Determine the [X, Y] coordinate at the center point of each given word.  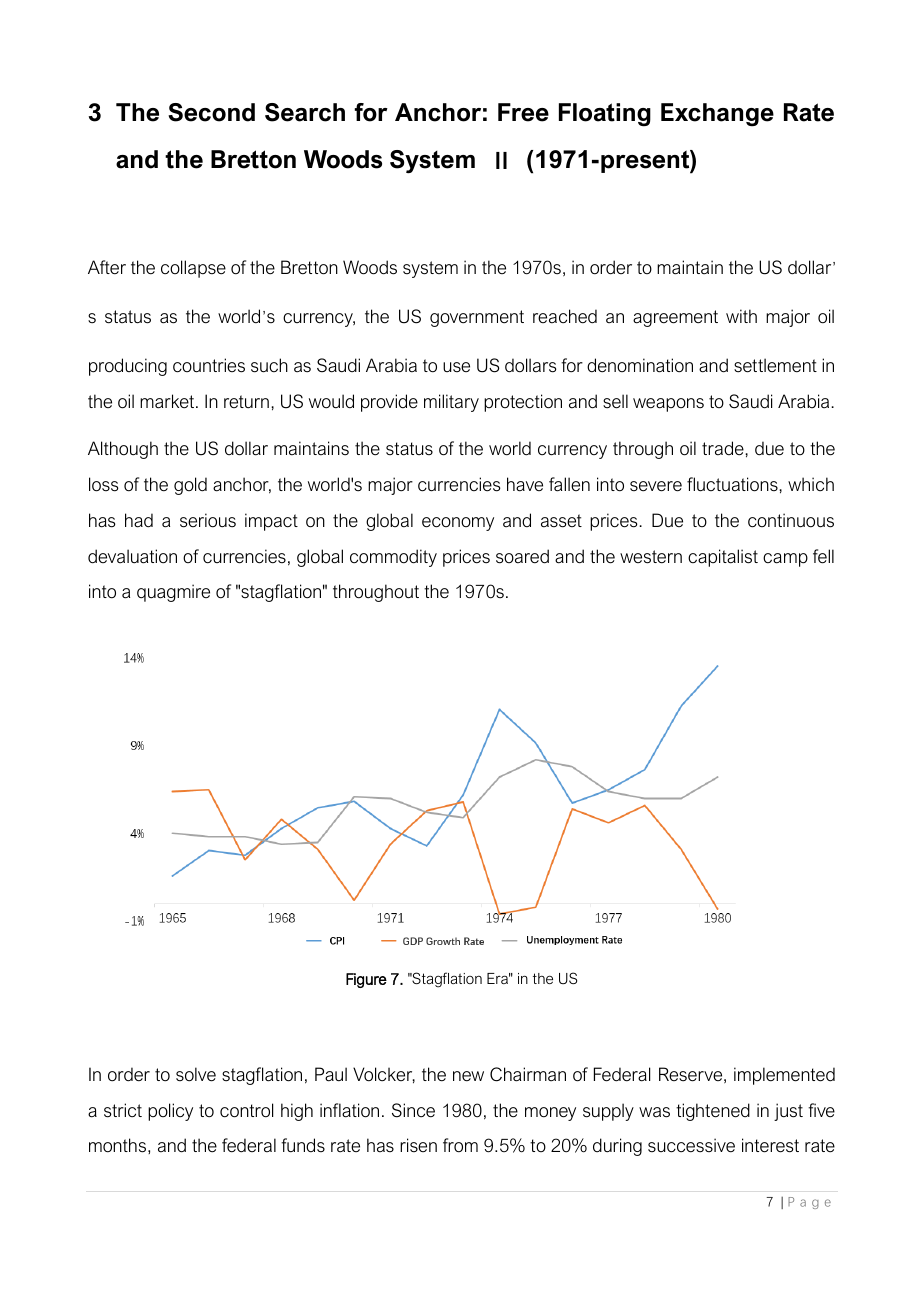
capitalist [723, 558]
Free [523, 112]
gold [190, 486]
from [460, 1145]
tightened [713, 1112]
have [525, 484]
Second [211, 112]
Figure [366, 980]
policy [170, 1112]
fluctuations [733, 484]
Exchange [717, 114]
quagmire [173, 593]
